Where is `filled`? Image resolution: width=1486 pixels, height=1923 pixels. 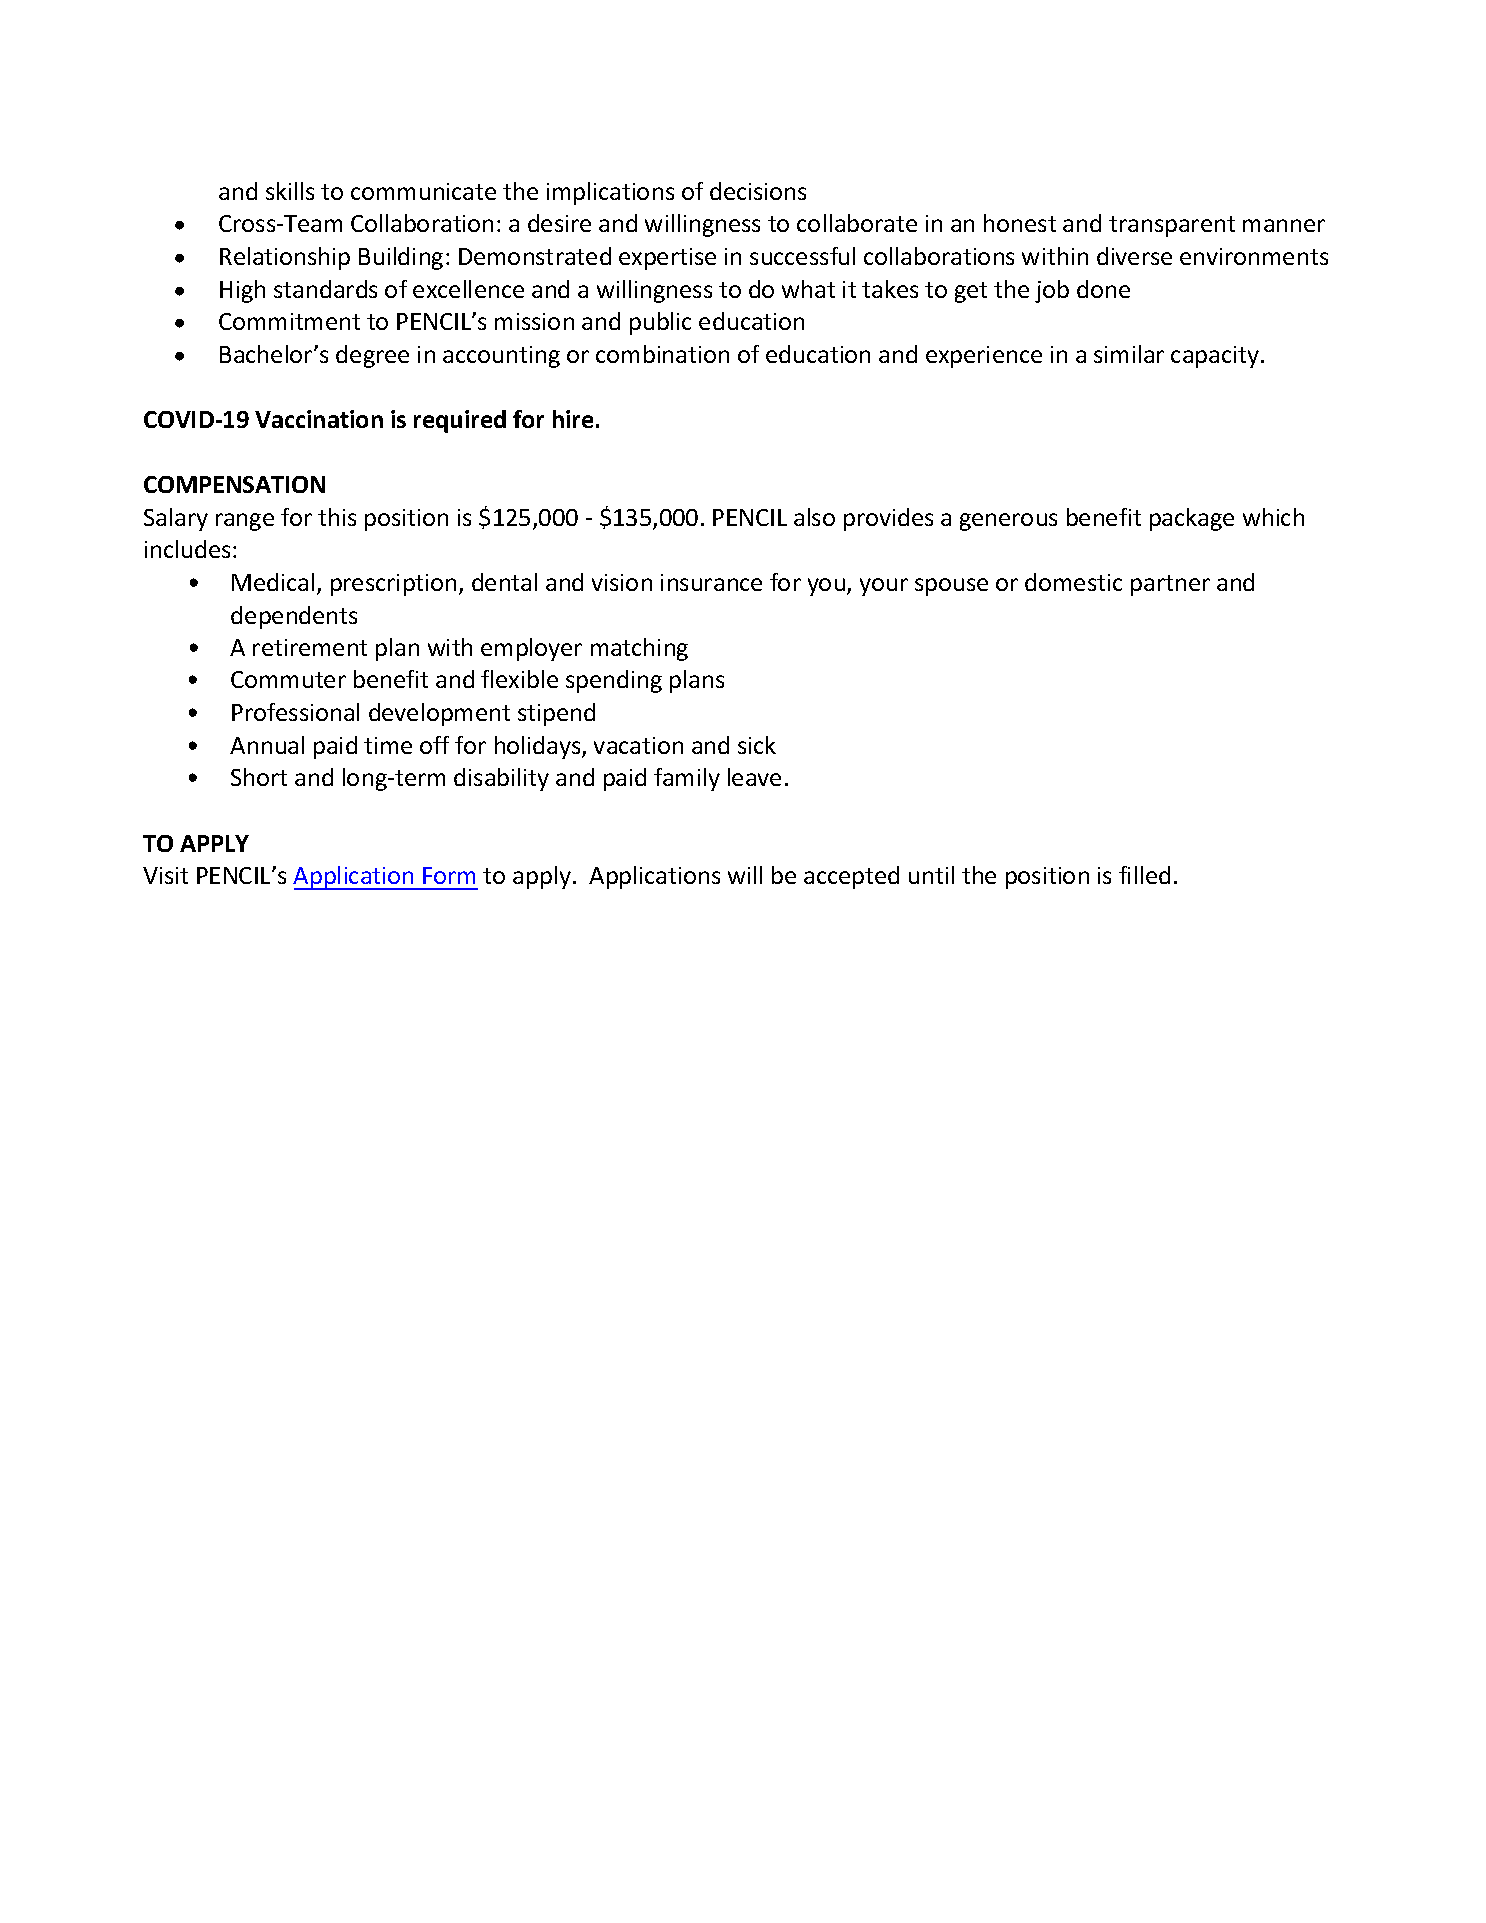 filled is located at coordinates (1144, 875).
